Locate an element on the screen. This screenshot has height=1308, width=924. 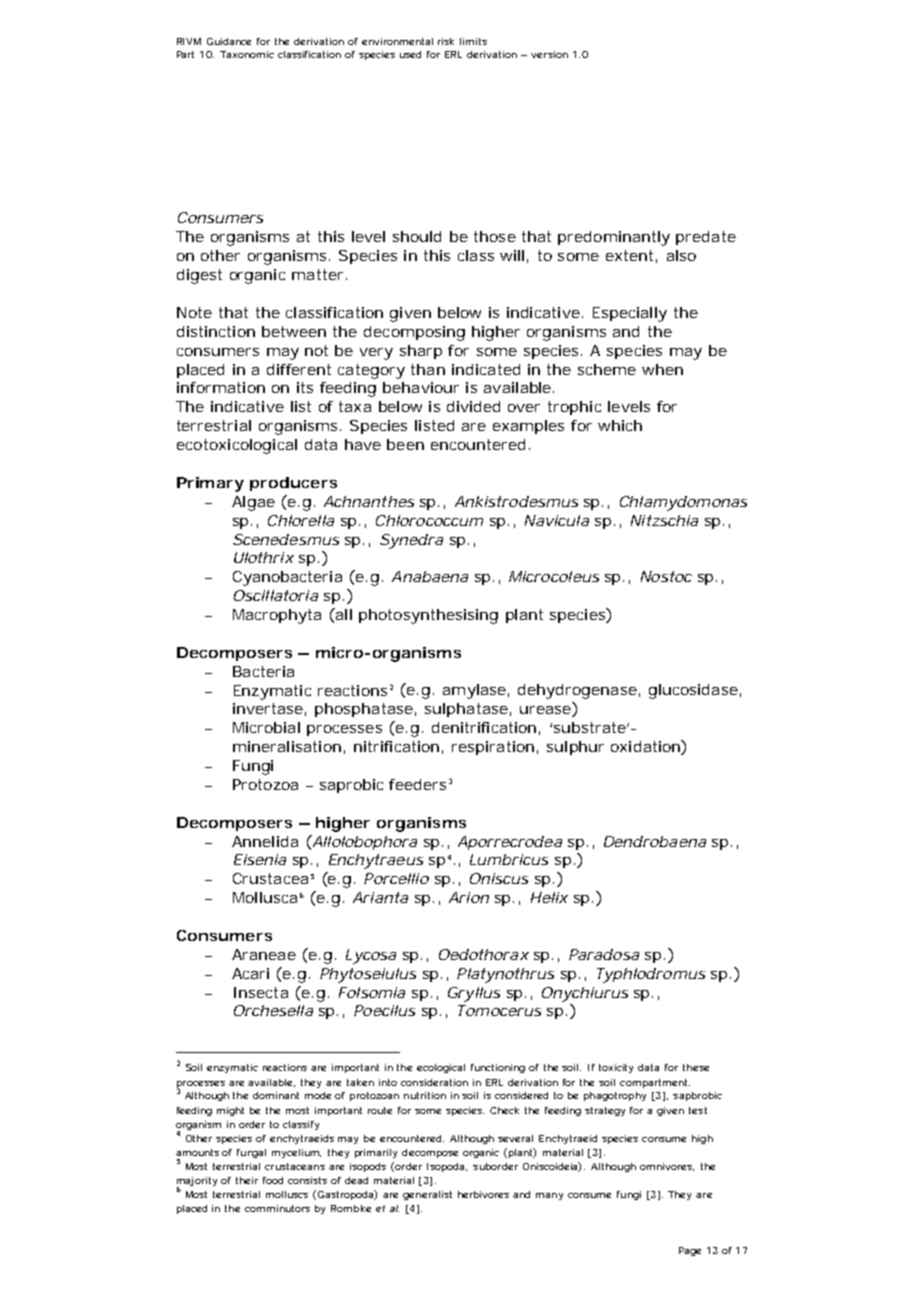
herbivores is located at coordinates (483, 1194).
